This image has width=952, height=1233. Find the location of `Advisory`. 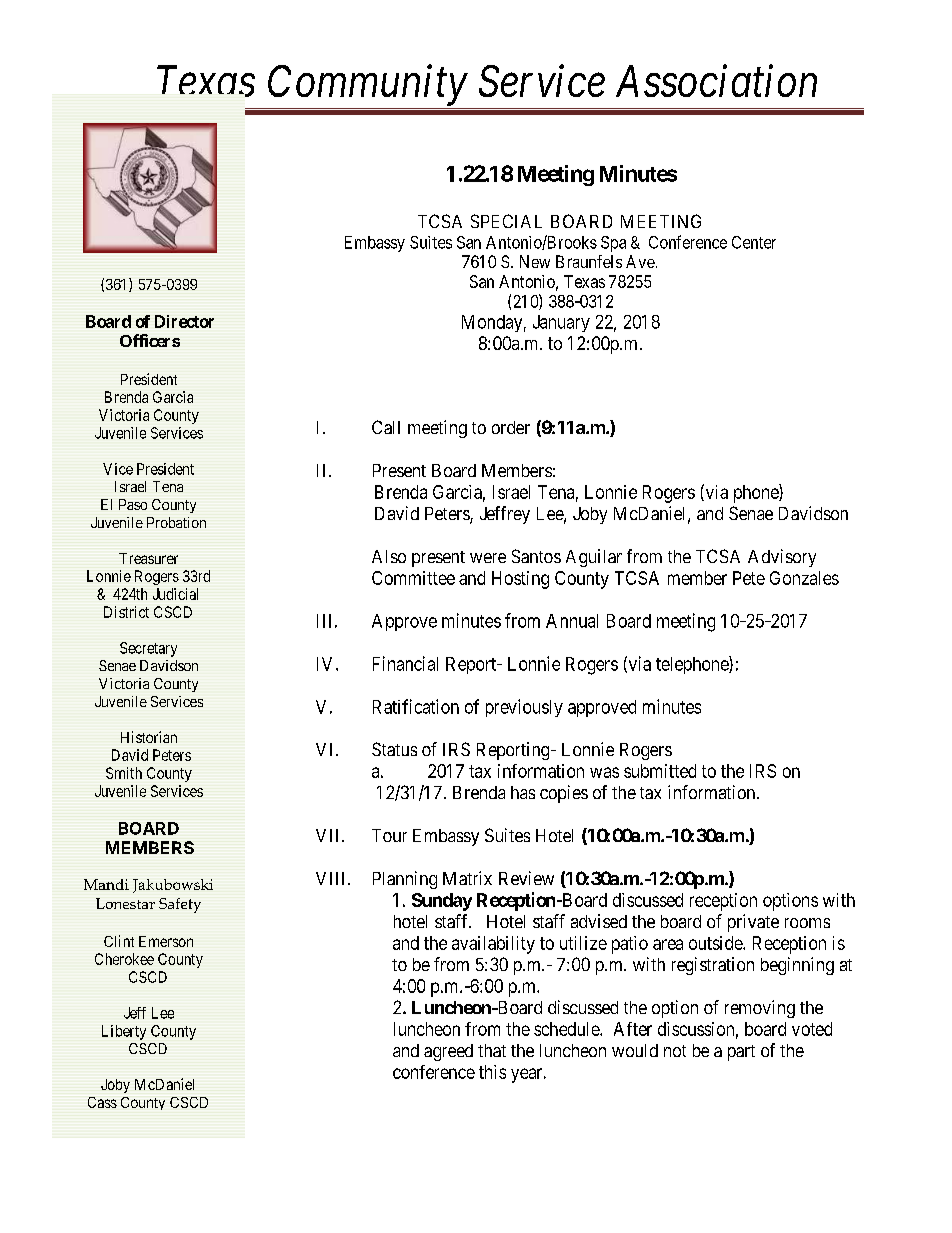

Advisory is located at coordinates (782, 558).
